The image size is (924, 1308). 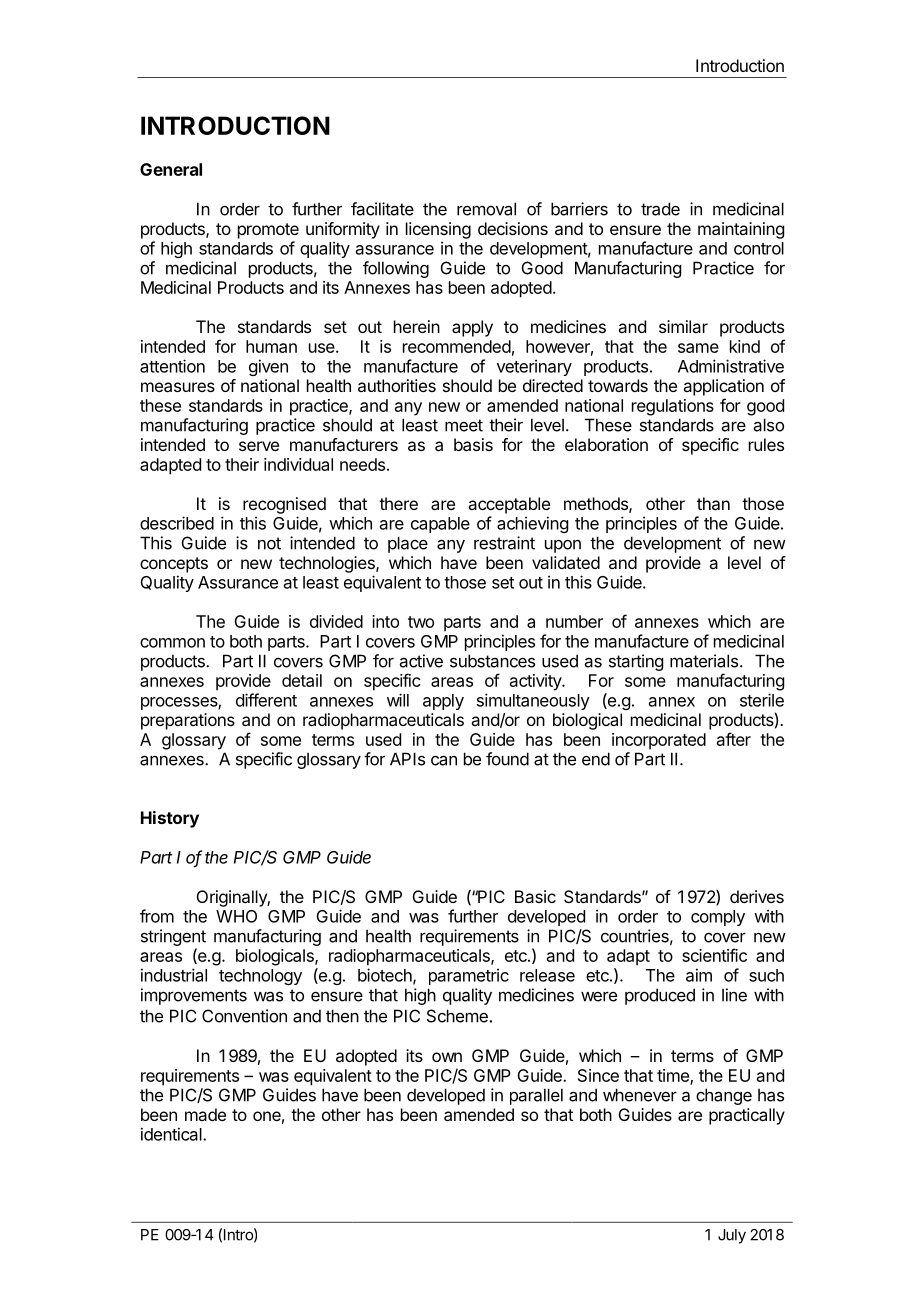 What do you see at coordinates (492, 661) in the image?
I see `substances` at bounding box center [492, 661].
